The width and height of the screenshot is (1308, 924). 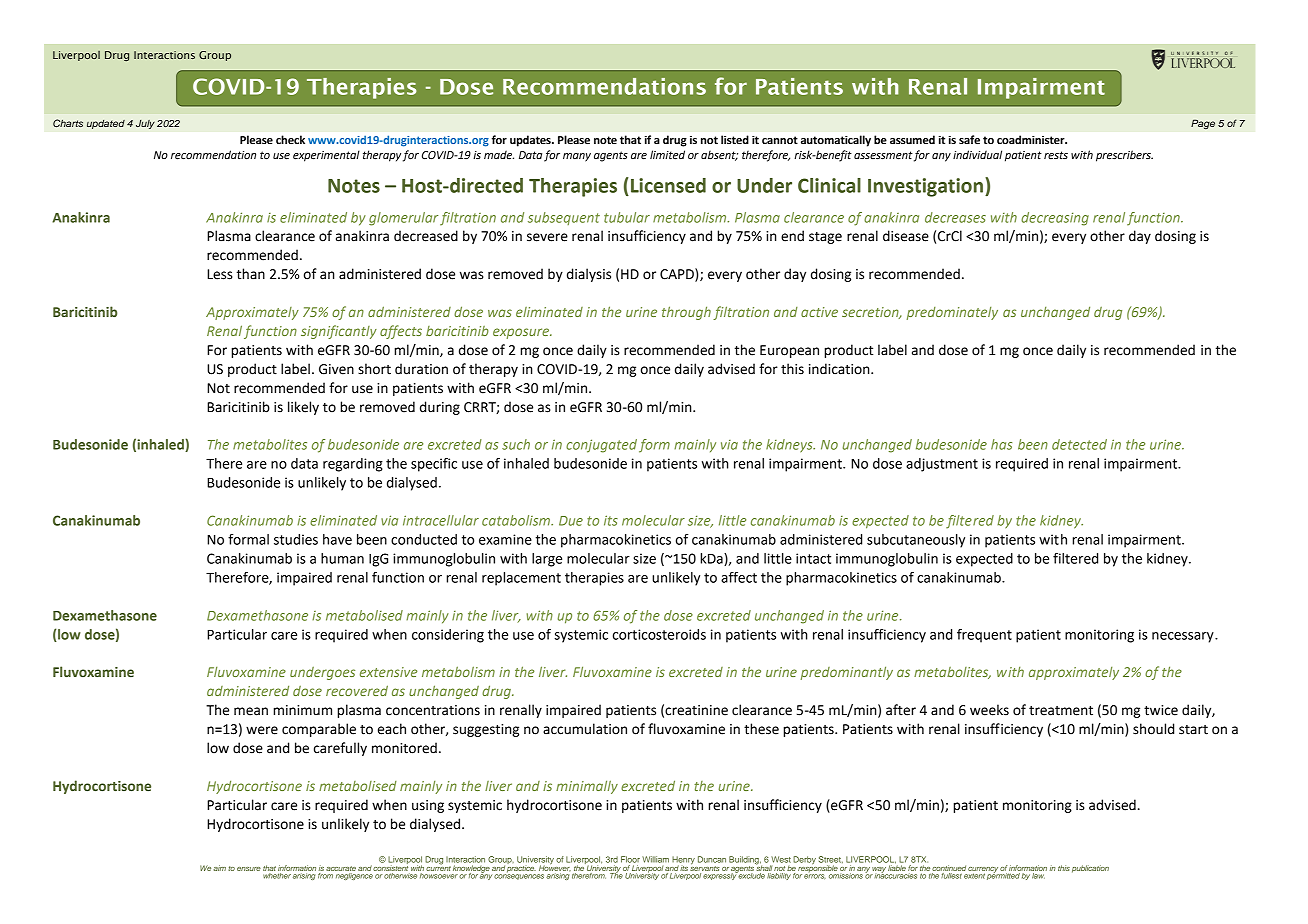 I want to click on treatment, so click(x=1061, y=711).
